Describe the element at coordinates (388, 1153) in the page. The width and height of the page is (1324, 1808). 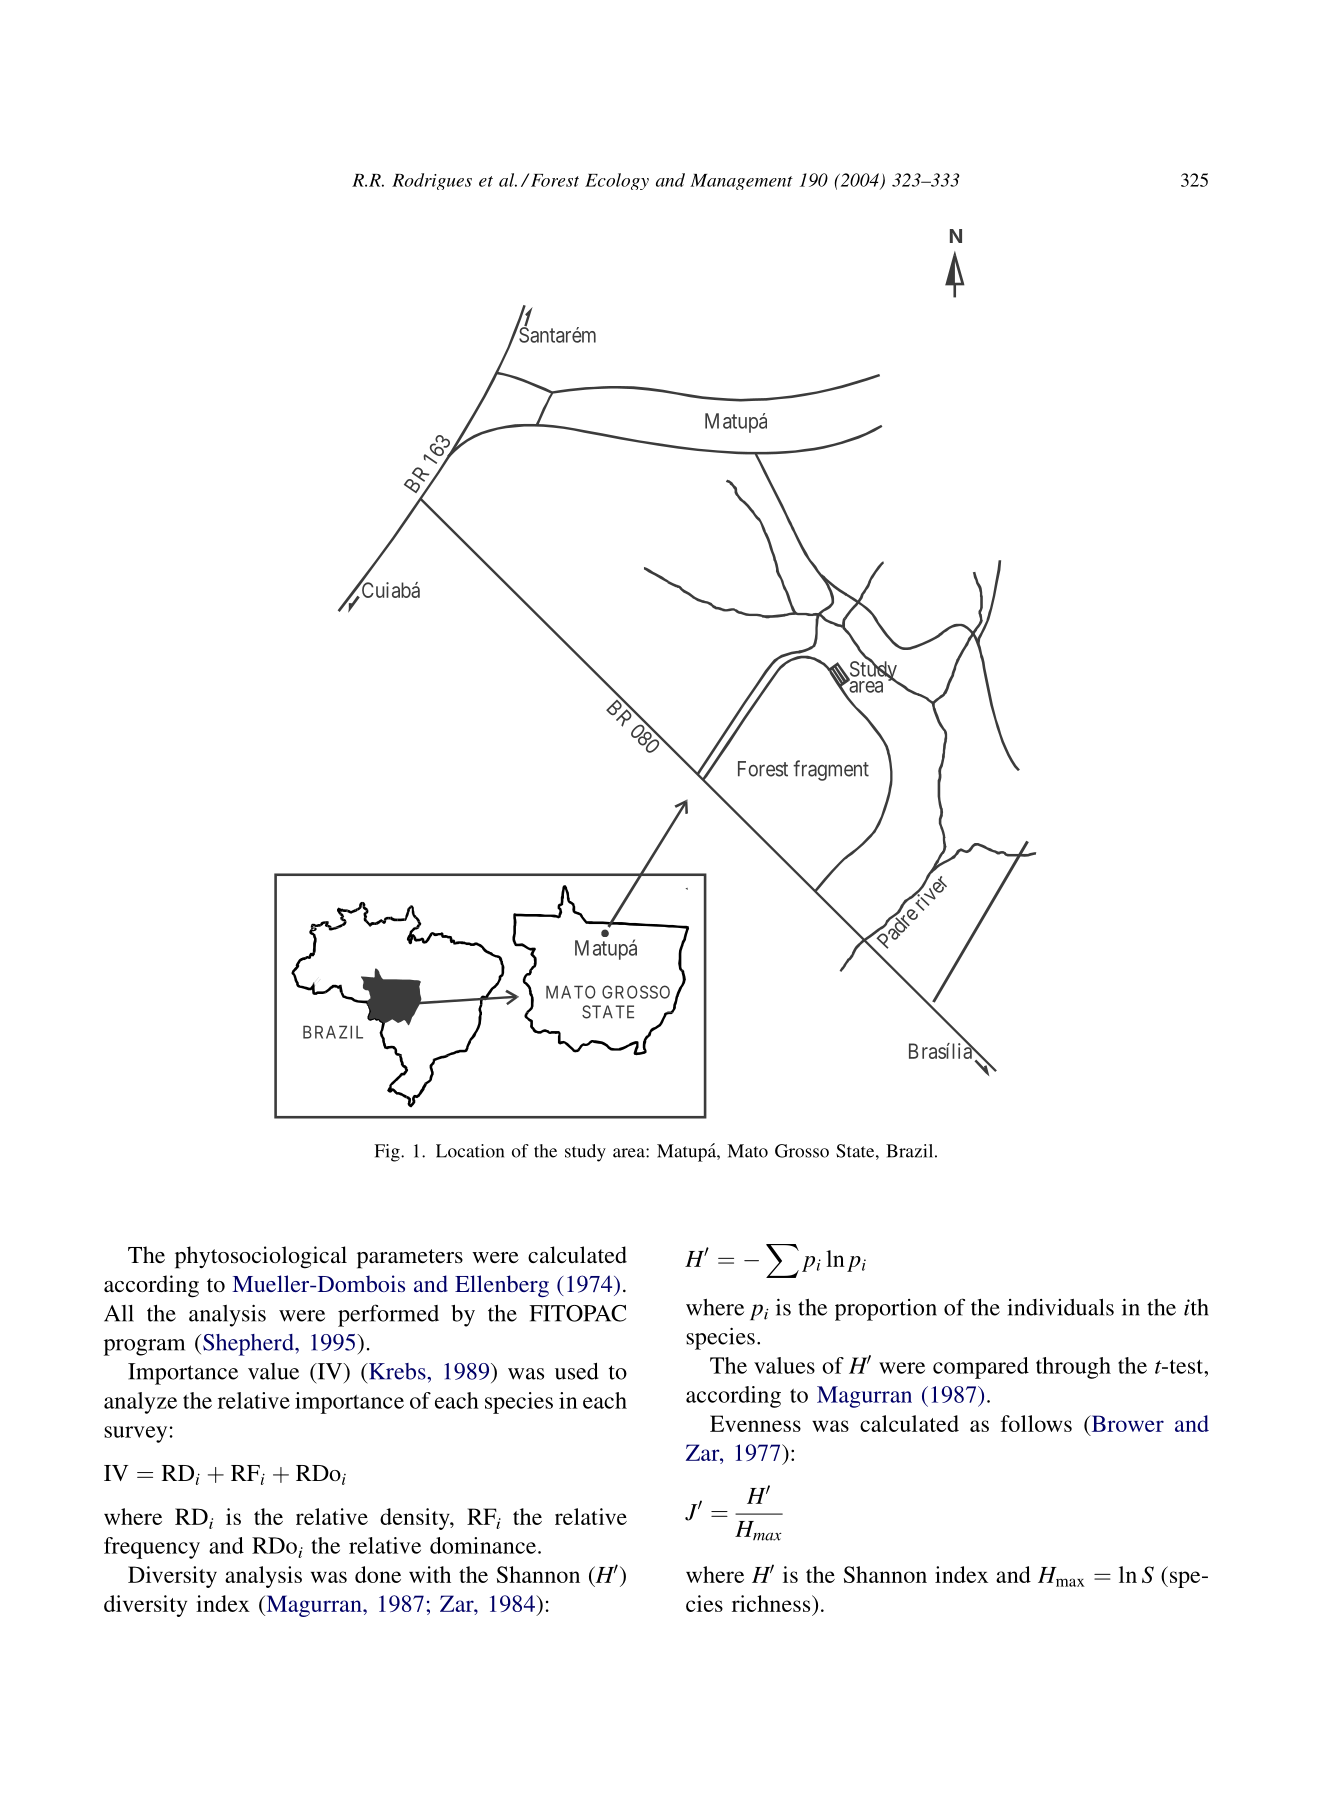
I see `Fig` at that location.
